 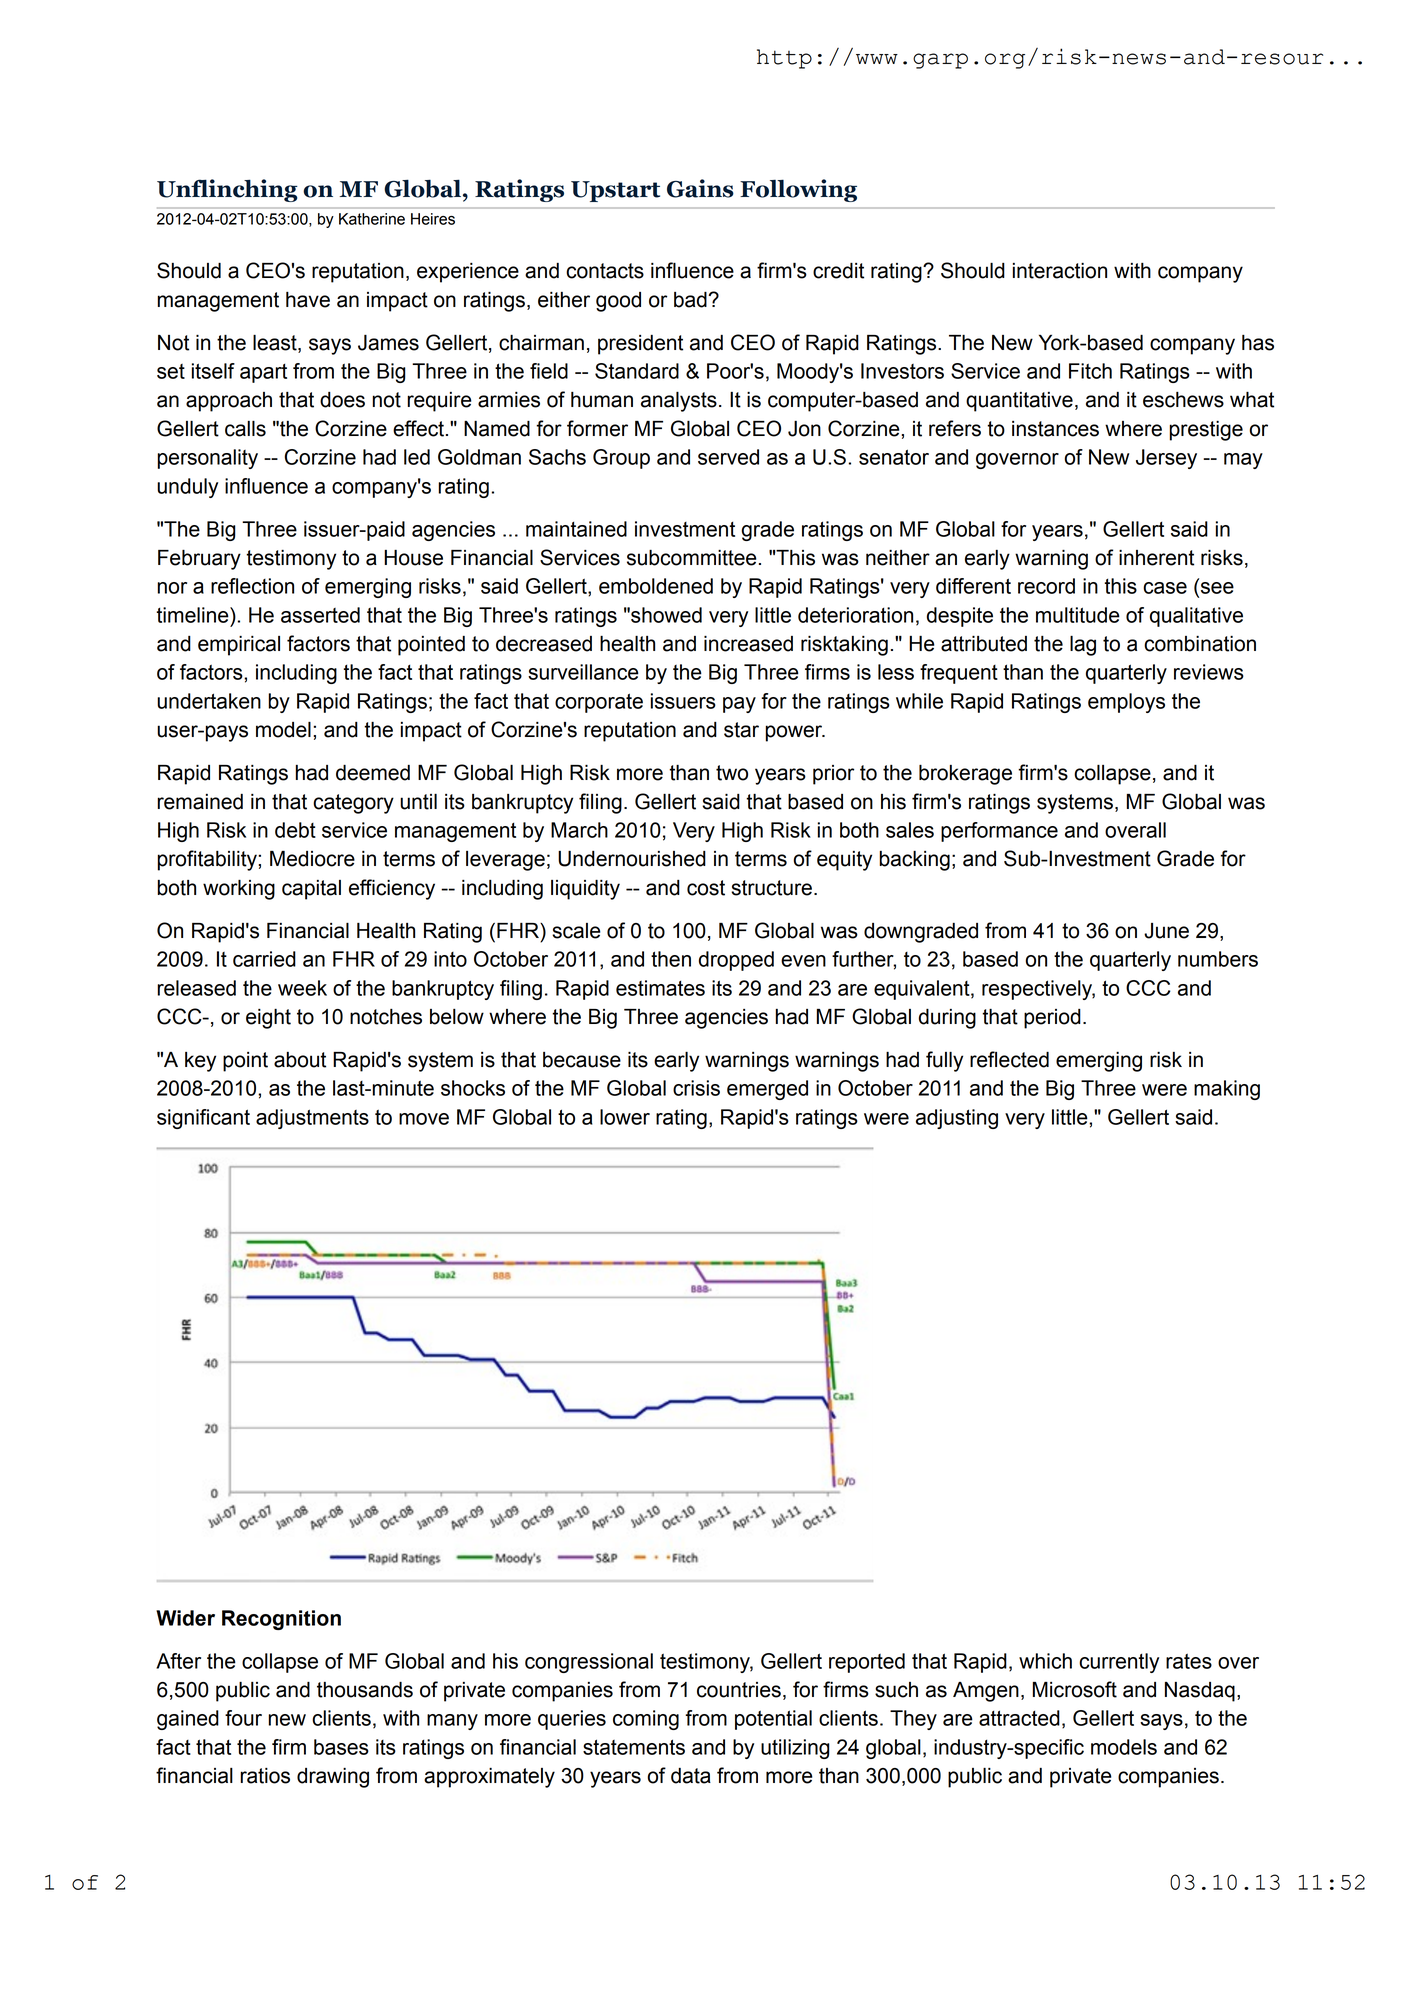 I want to click on adjustments, so click(x=312, y=1119).
